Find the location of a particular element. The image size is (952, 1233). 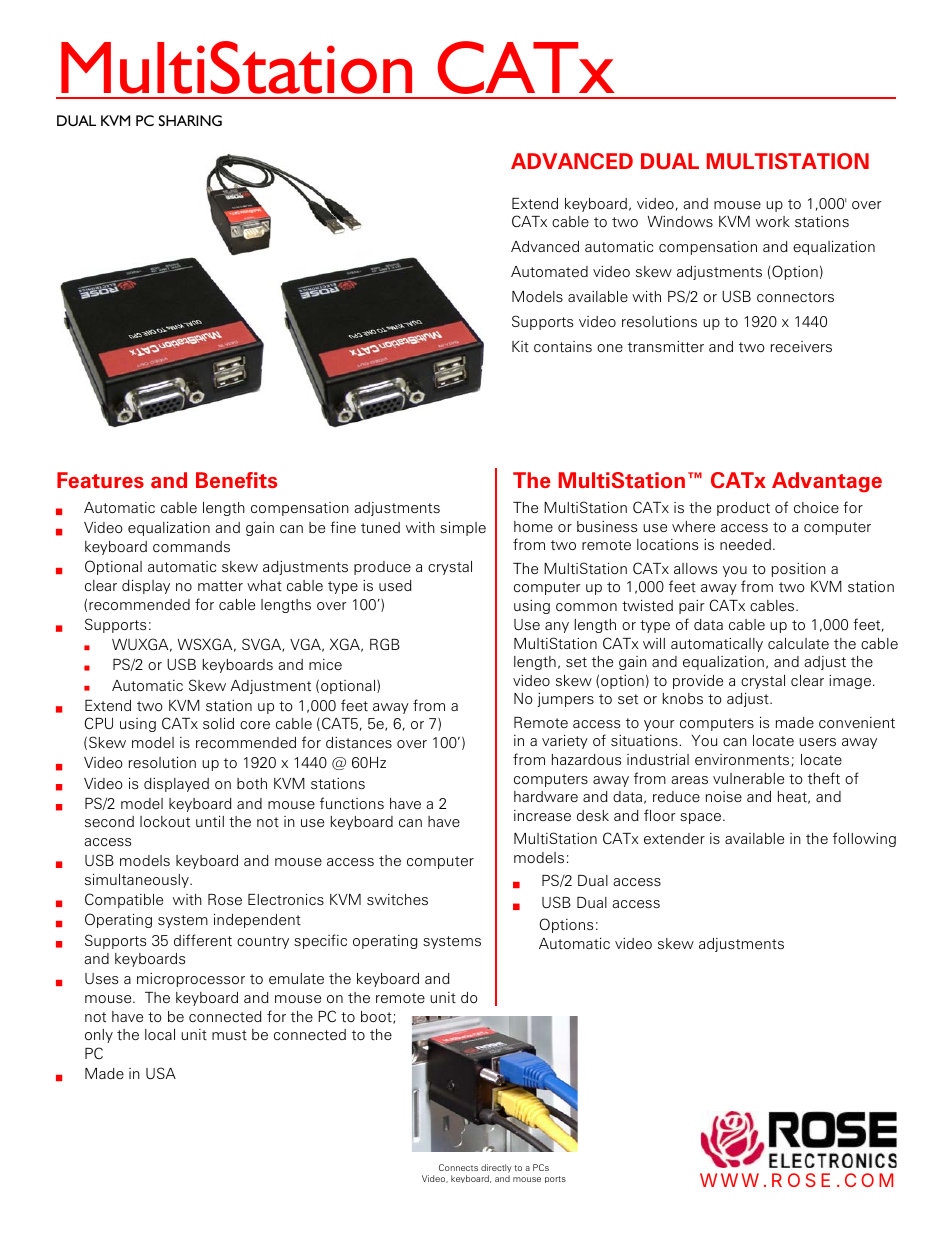

Automated is located at coordinates (549, 272).
